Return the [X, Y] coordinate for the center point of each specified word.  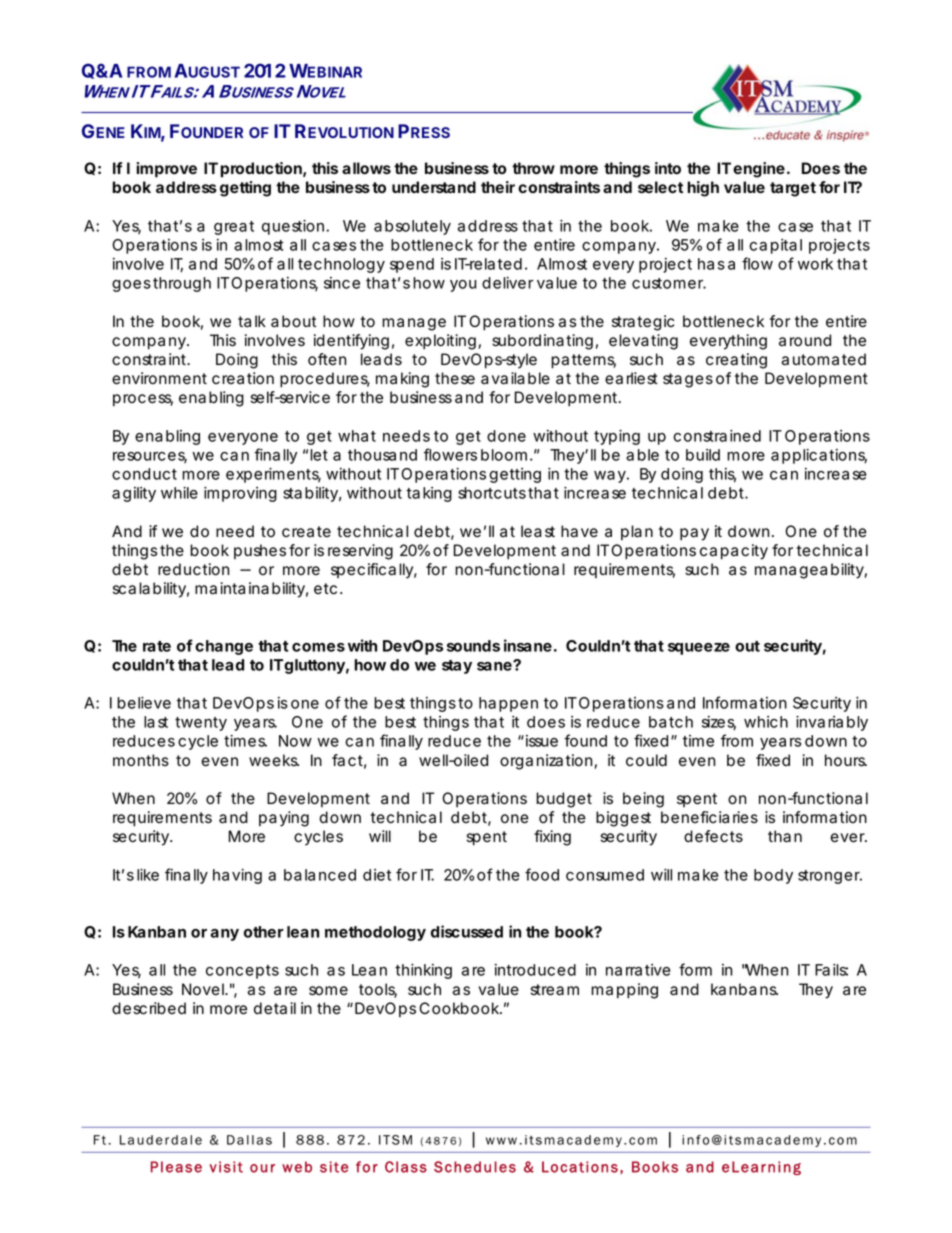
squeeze [699, 649]
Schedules [475, 1167]
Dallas [249, 1140]
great [234, 228]
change [224, 647]
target [793, 189]
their [498, 187]
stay [457, 667]
